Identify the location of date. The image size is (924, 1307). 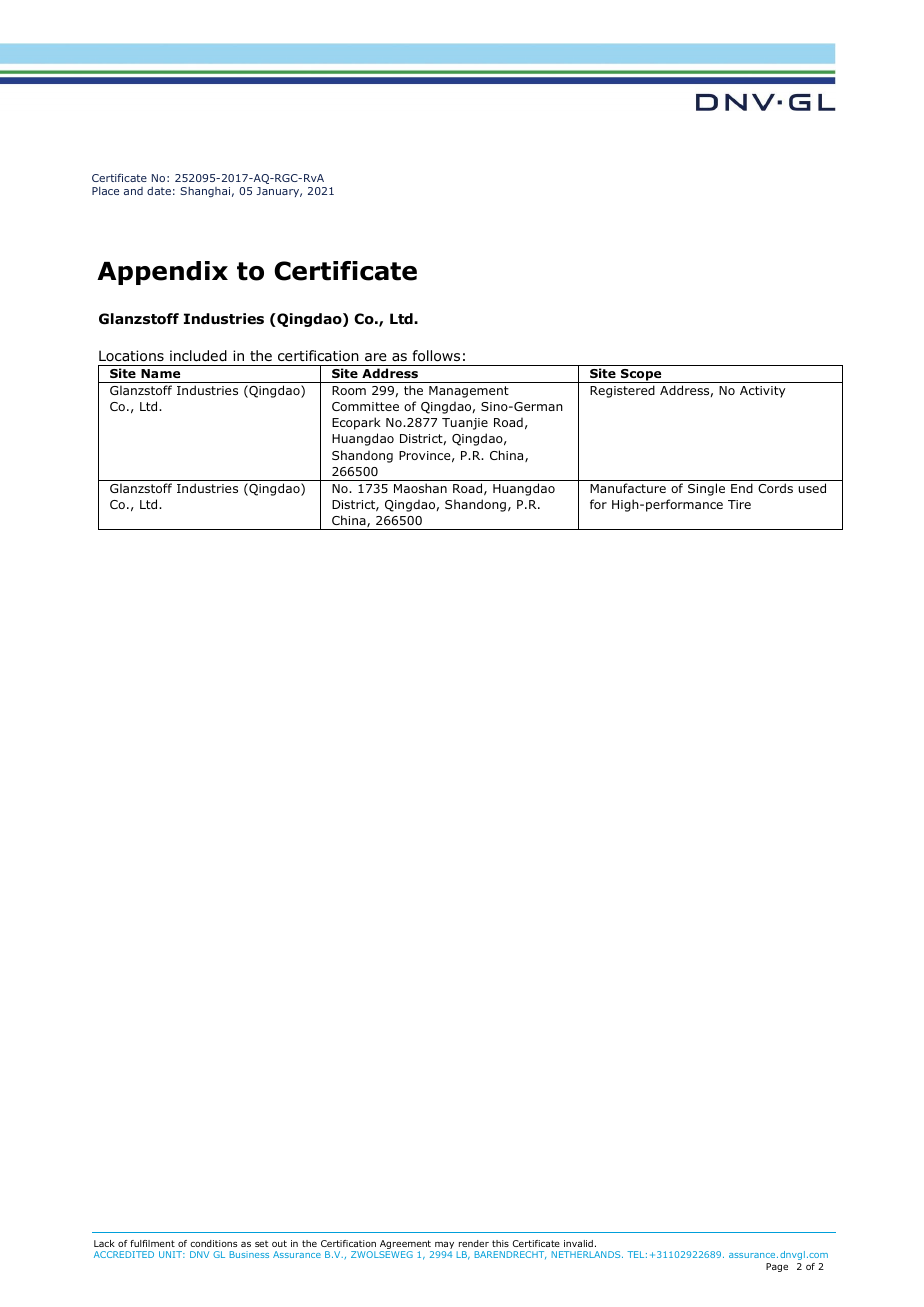
(159, 191).
